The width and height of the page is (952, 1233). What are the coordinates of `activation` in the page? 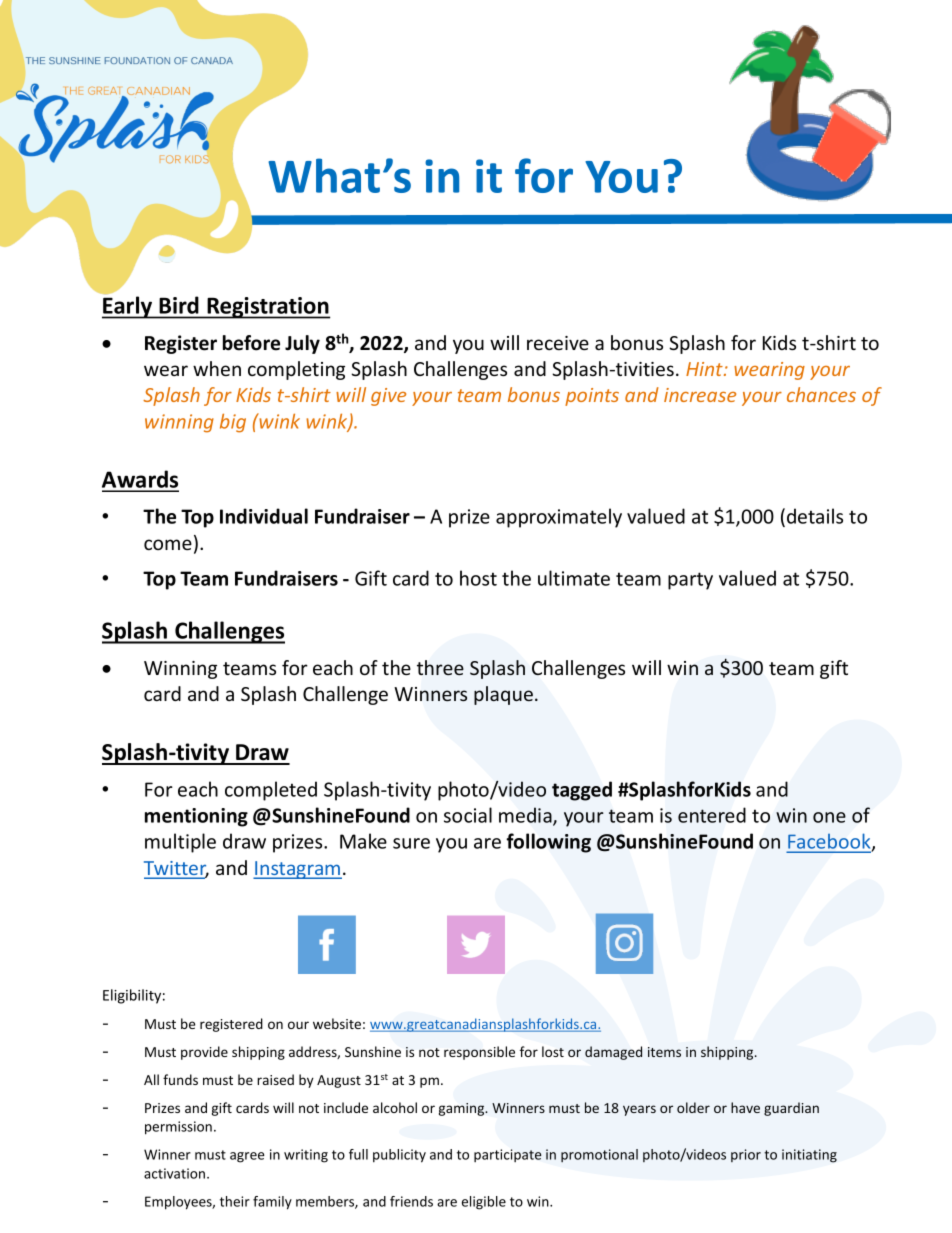 It's located at (174, 1173).
